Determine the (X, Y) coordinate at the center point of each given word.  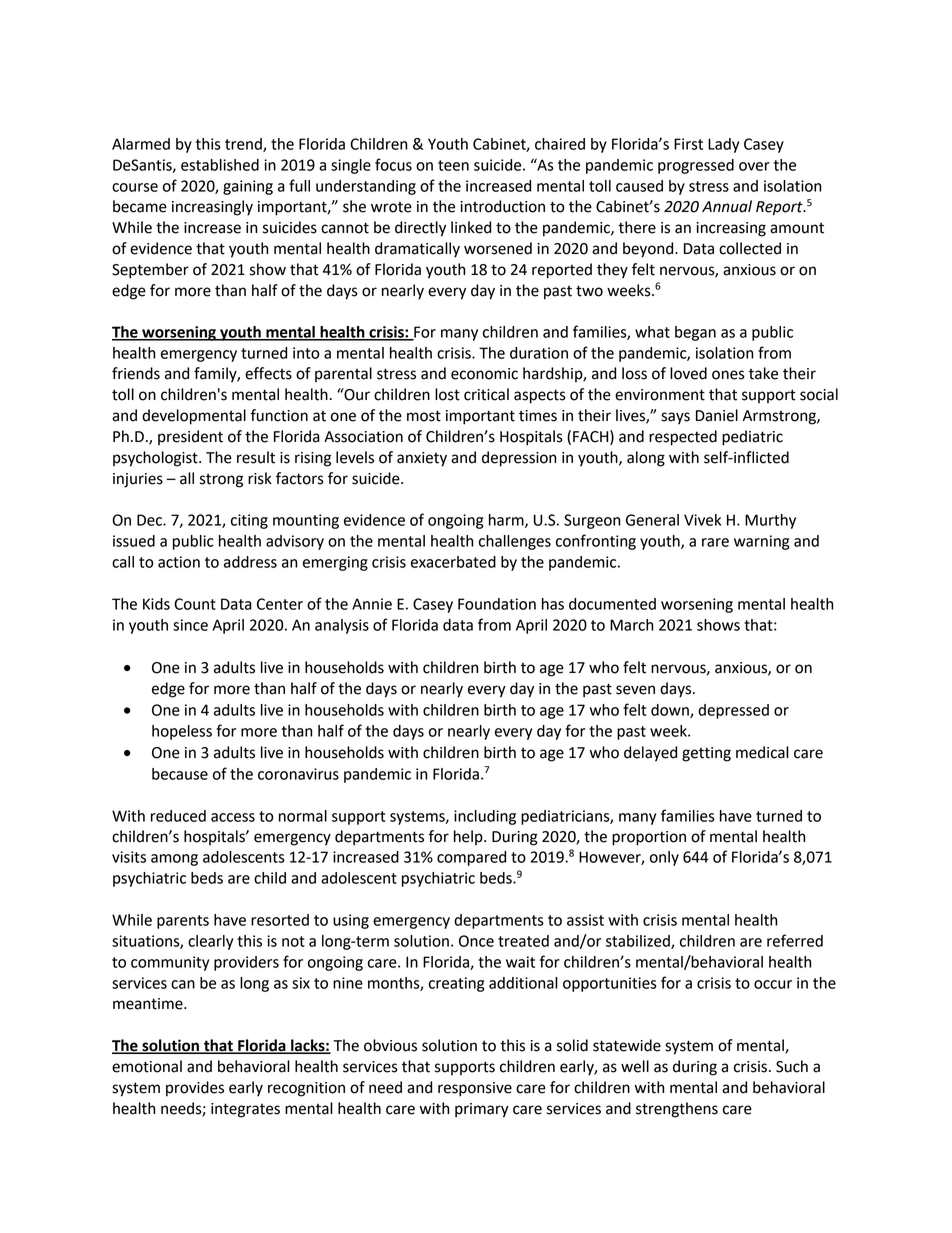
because (180, 774)
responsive (475, 1089)
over (754, 166)
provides (195, 1089)
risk (260, 478)
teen (453, 165)
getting (706, 754)
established (220, 165)
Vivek (702, 520)
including (485, 817)
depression (519, 459)
